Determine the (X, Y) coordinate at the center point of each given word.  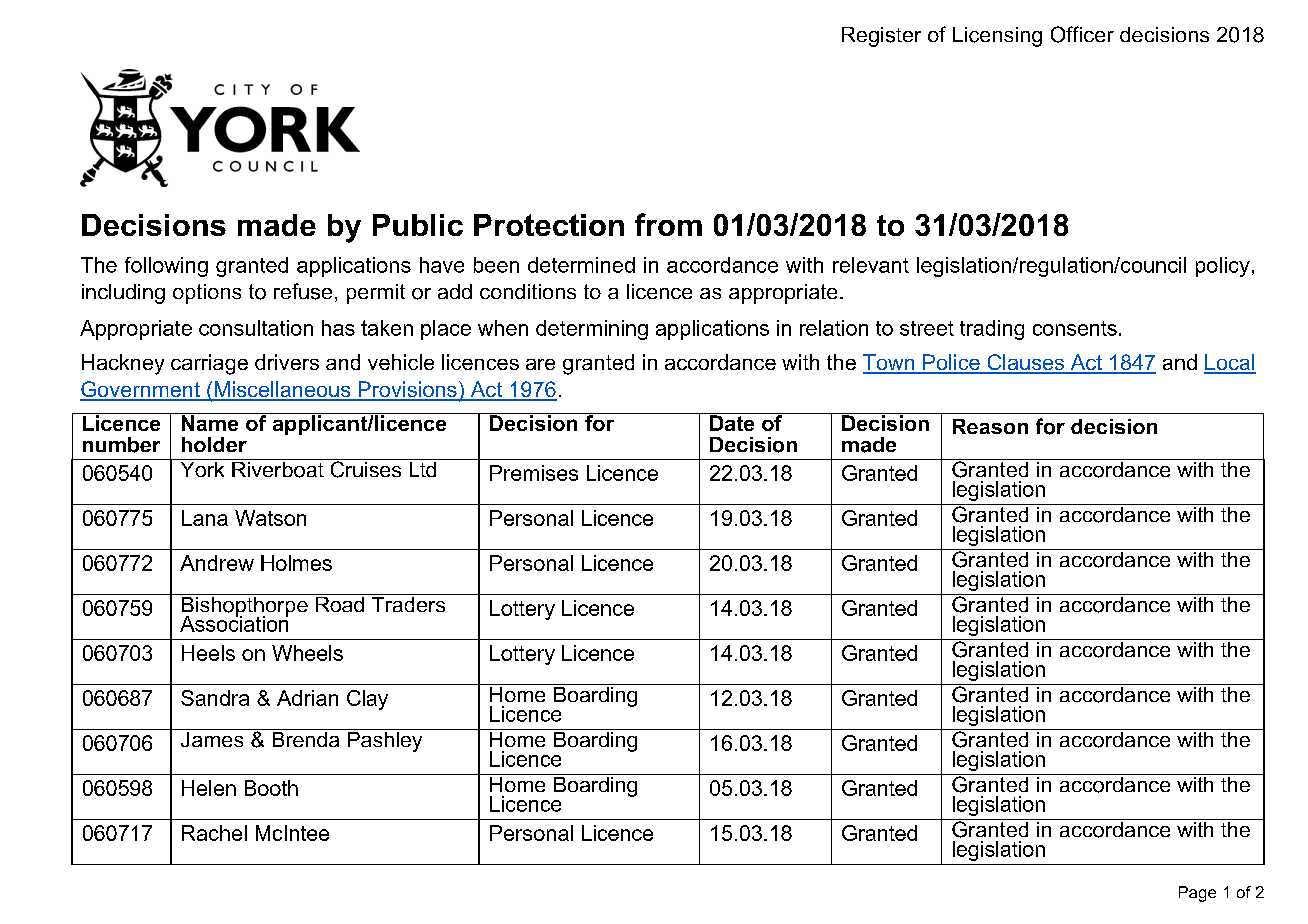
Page (1197, 894)
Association (234, 623)
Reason (990, 426)
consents (1075, 328)
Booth (271, 788)
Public (418, 225)
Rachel (214, 833)
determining (592, 330)
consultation (256, 328)
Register (881, 37)
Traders (408, 603)
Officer (1082, 34)
